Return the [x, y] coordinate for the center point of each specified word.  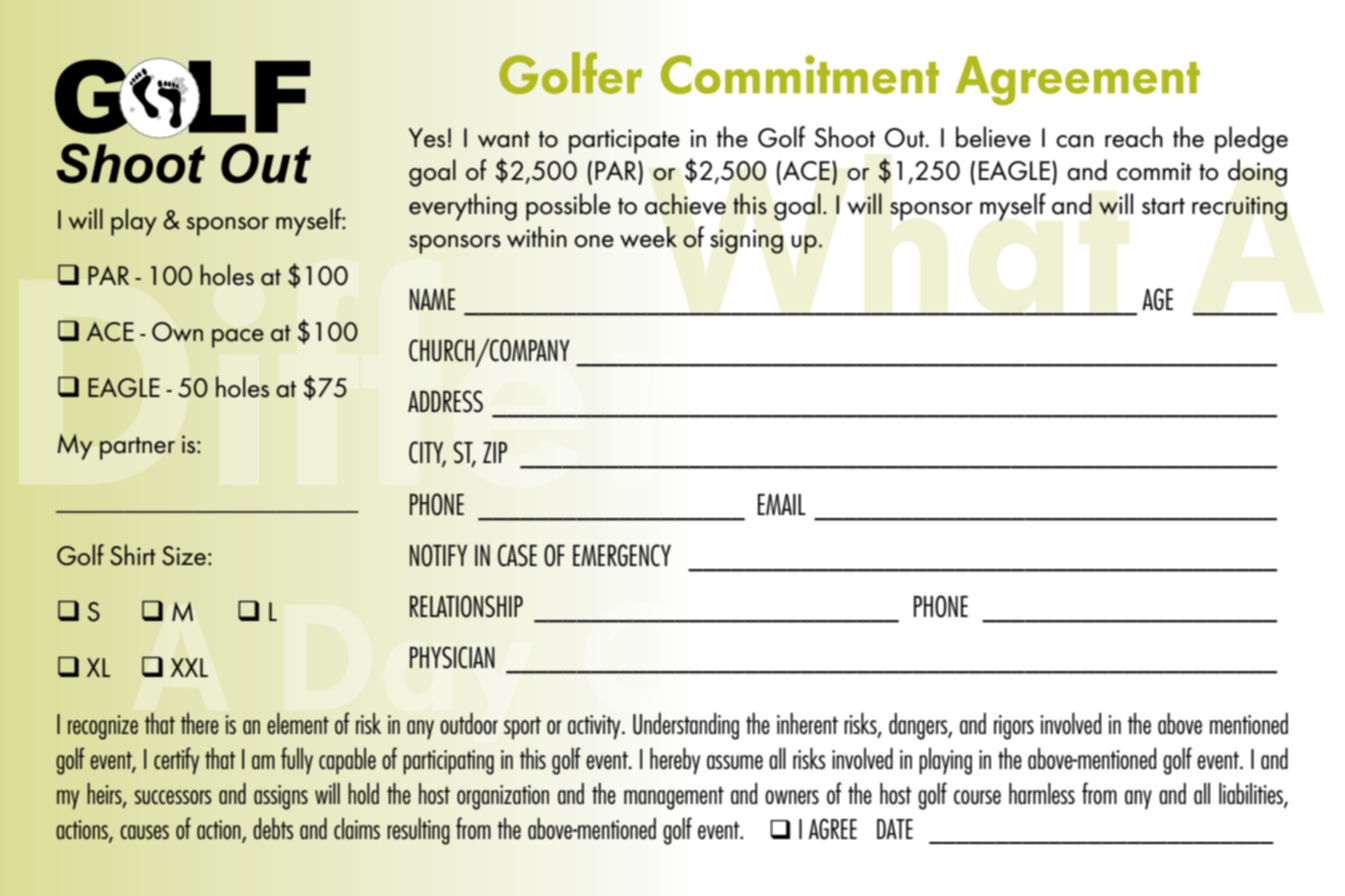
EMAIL [782, 504]
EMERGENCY [622, 555]
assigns [281, 797]
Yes [426, 138]
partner [137, 448]
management [674, 798]
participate [624, 141]
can [1075, 141]
